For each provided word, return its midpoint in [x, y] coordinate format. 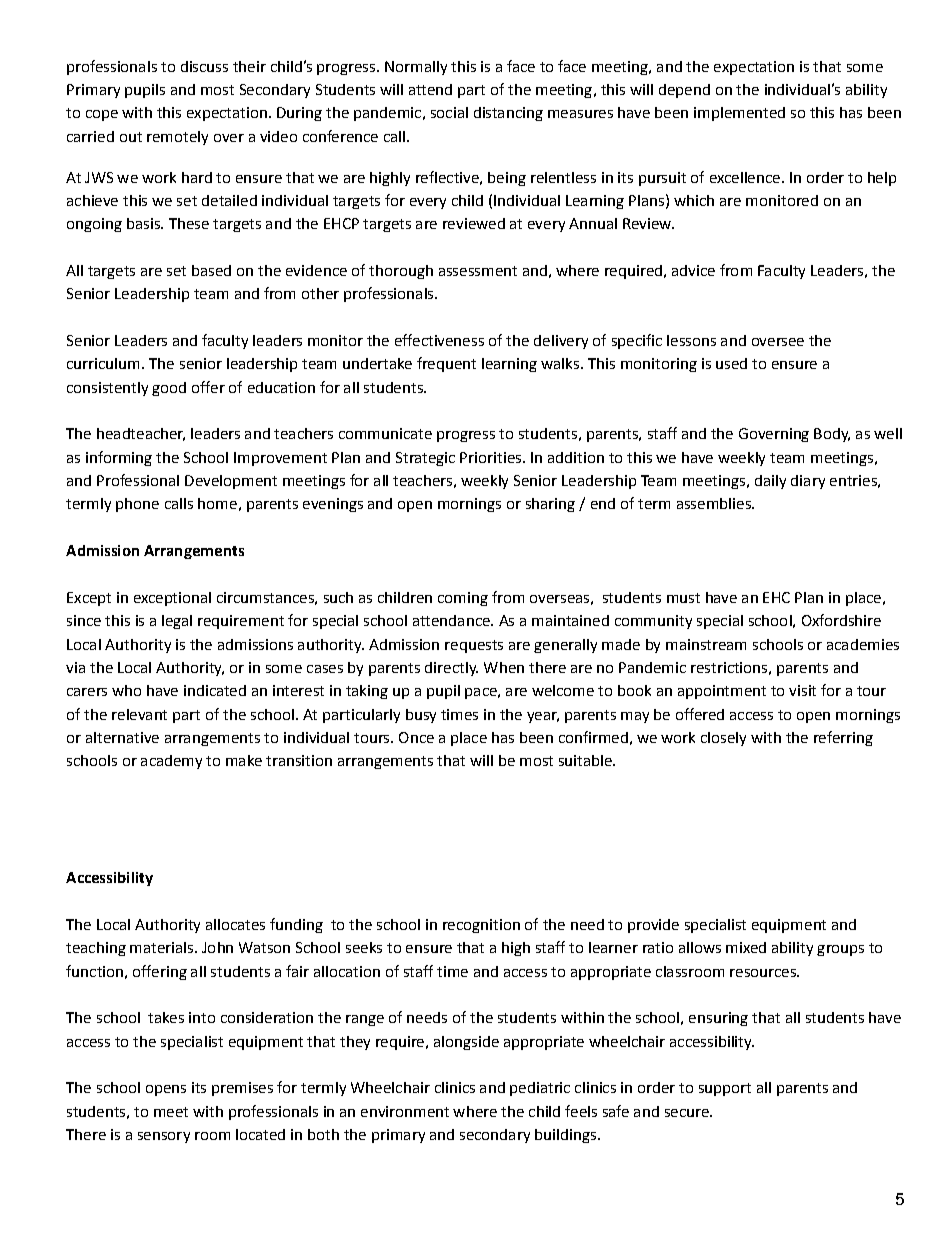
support [725, 1089]
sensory [164, 1137]
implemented [739, 114]
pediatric [540, 1089]
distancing [508, 114]
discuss [204, 66]
